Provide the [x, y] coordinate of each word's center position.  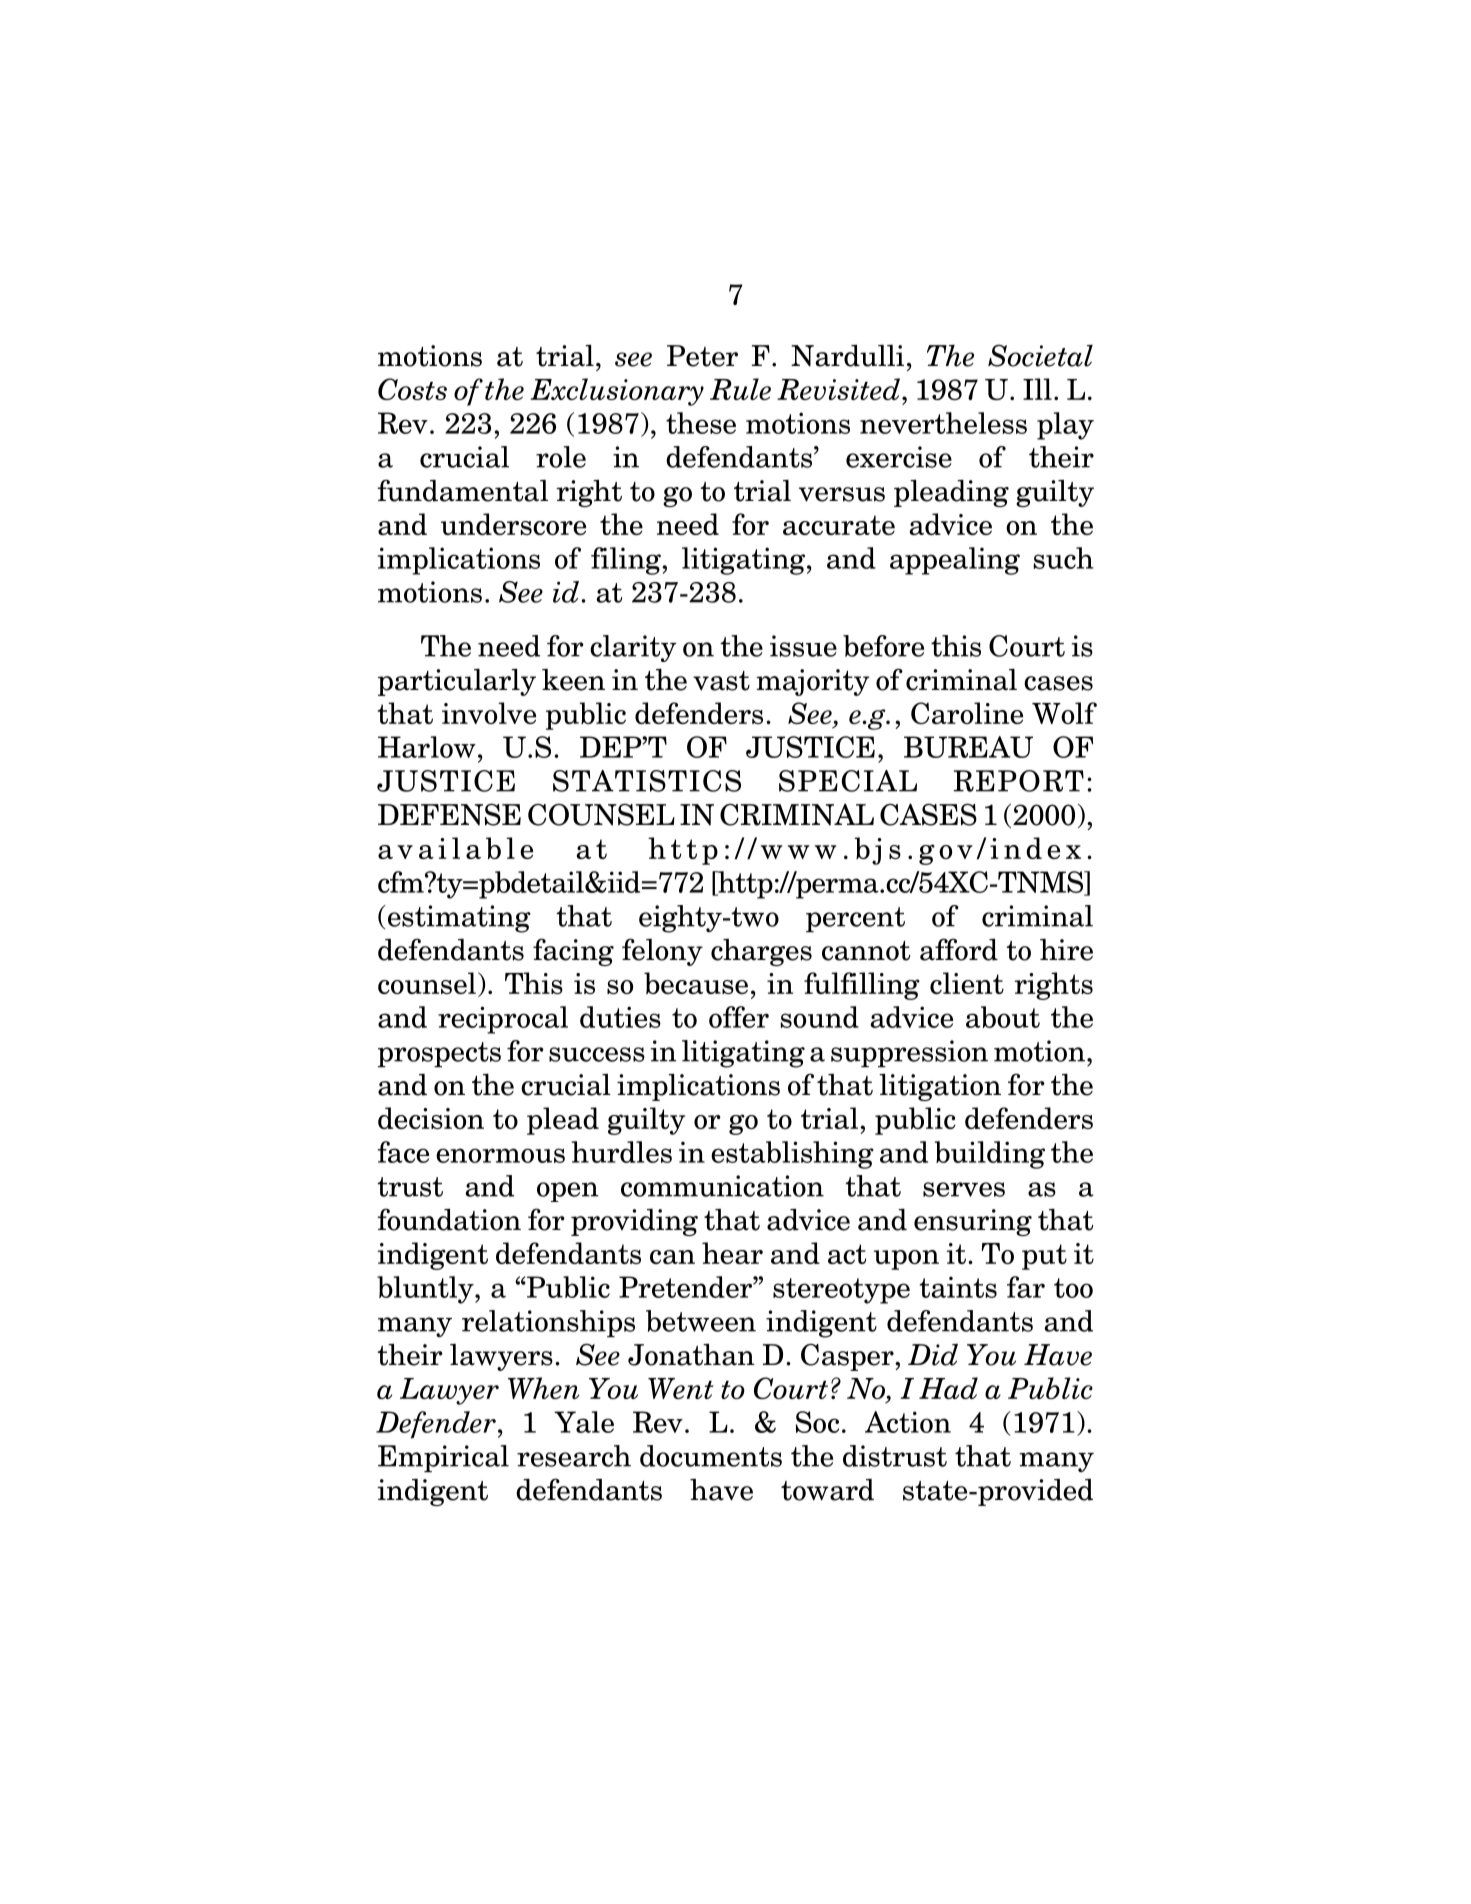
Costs [412, 389]
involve [489, 713]
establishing [792, 1155]
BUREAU [968, 747]
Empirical [443, 1458]
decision [431, 1118]
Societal [1040, 355]
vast [721, 681]
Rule [740, 389]
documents [711, 1456]
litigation [940, 1087]
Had [948, 1388]
